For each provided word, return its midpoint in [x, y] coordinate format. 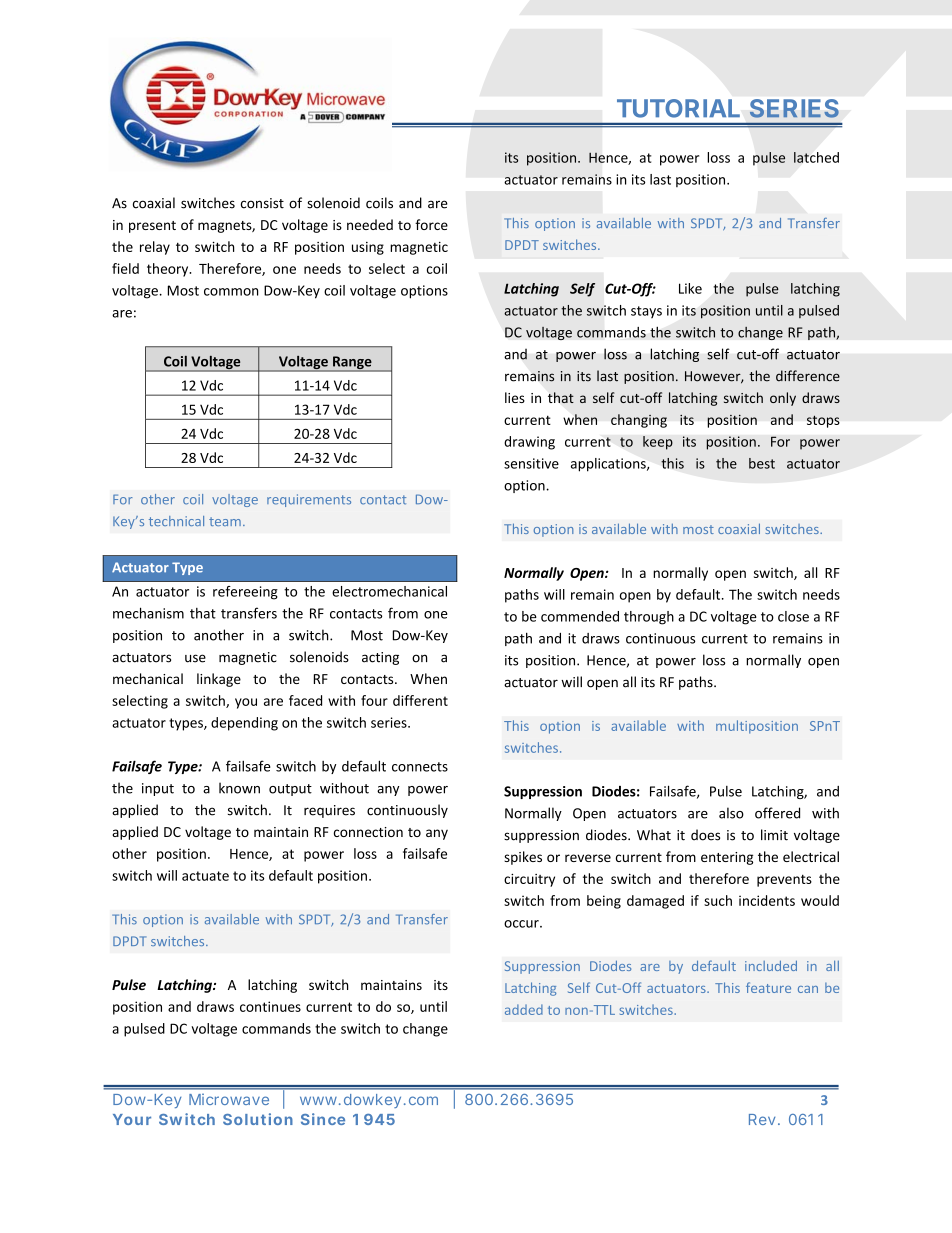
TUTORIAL [678, 108]
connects [420, 767]
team [225, 521]
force [431, 224]
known [239, 788]
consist [262, 203]
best [762, 463]
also [731, 813]
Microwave [229, 1099]
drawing [529, 443]
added [524, 1009]
